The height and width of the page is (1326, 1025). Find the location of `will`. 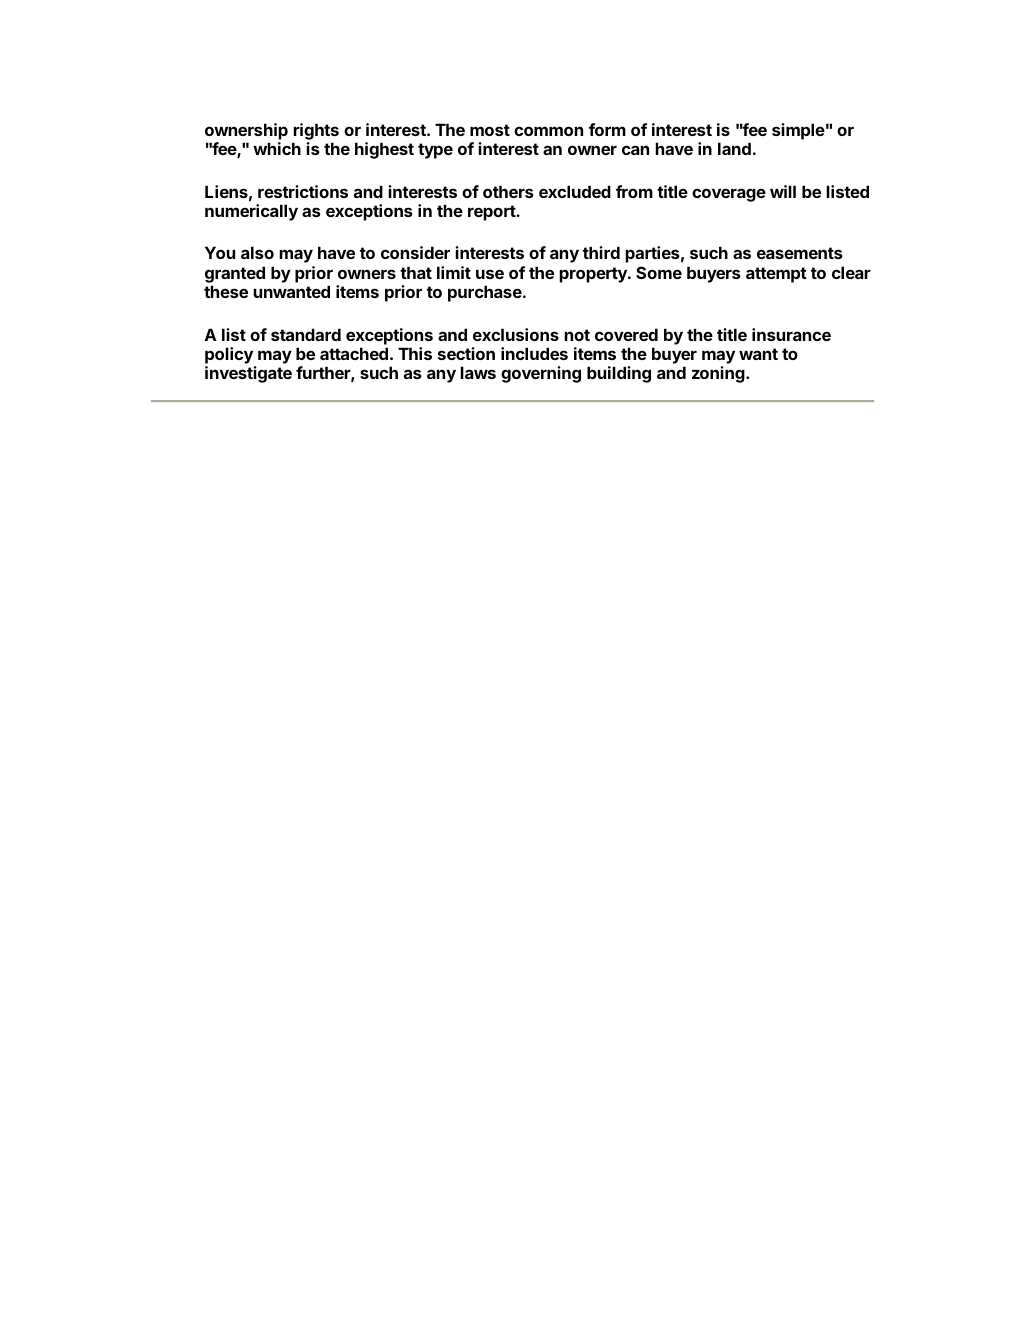

will is located at coordinates (783, 191).
